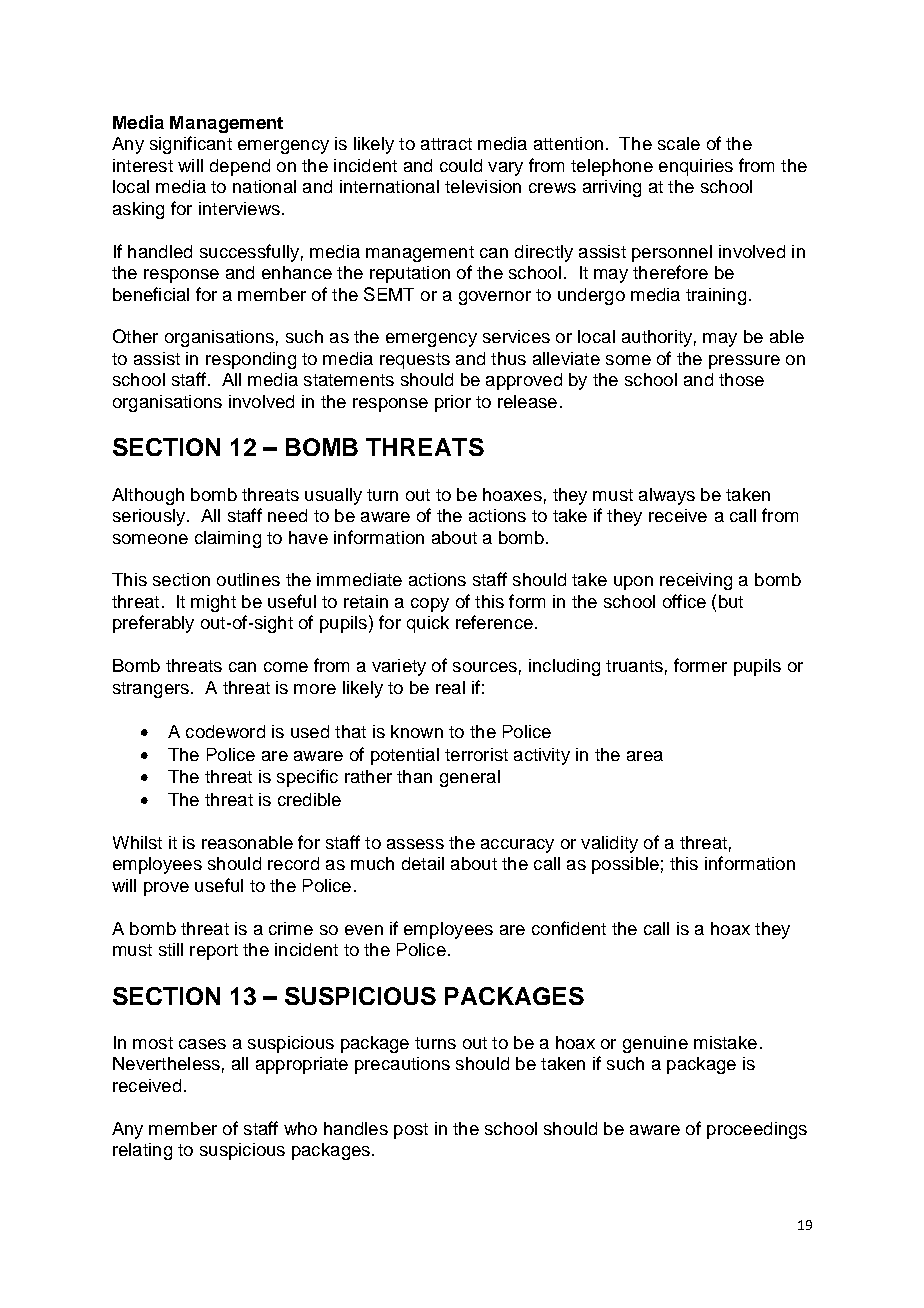  What do you see at coordinates (461, 165) in the screenshot?
I see `could` at bounding box center [461, 165].
